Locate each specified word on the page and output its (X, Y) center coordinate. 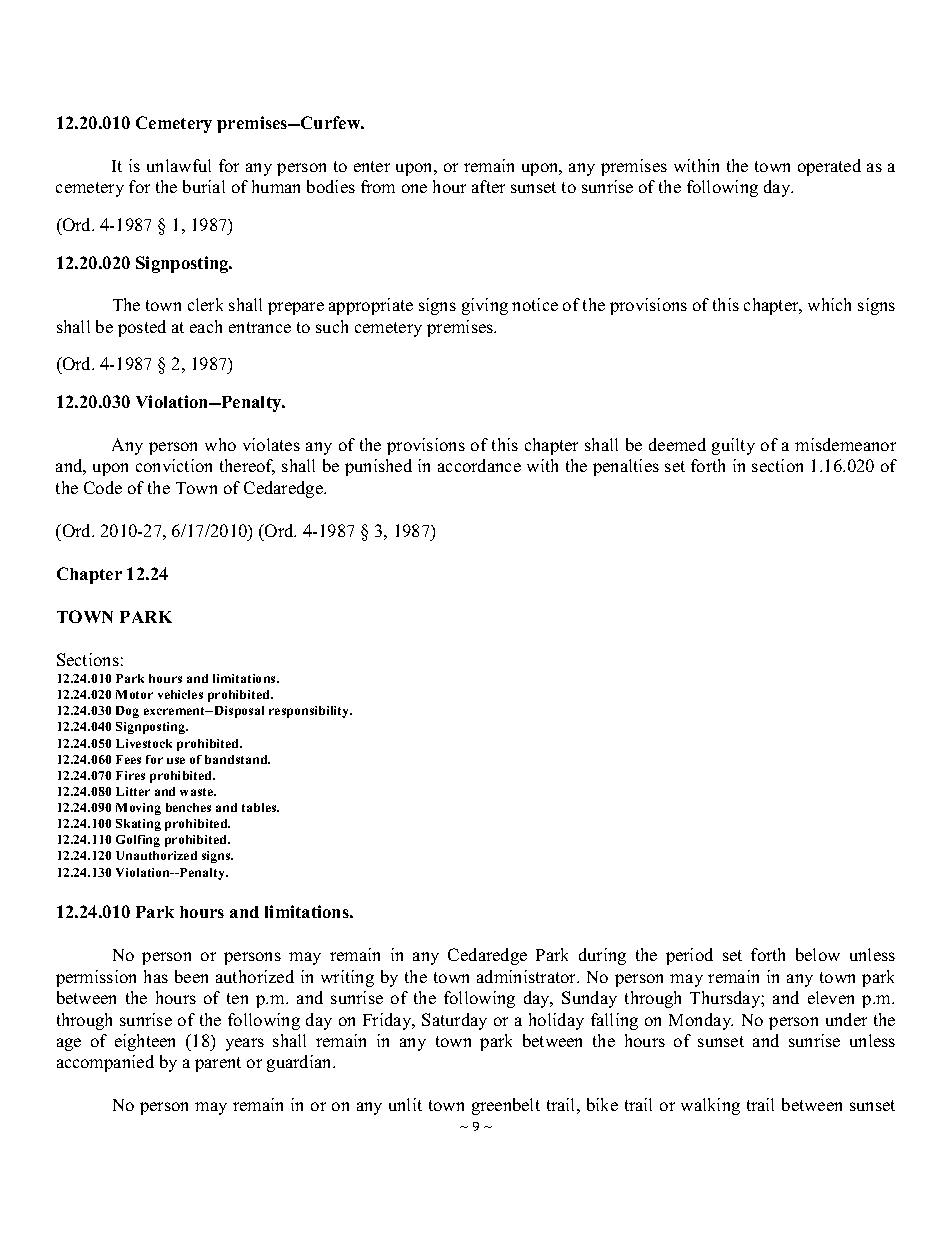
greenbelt (506, 1106)
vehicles (180, 694)
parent (218, 1064)
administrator (528, 976)
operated (829, 167)
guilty (733, 446)
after (488, 186)
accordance (479, 465)
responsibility (310, 712)
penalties (626, 467)
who (220, 444)
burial (204, 186)
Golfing (138, 841)
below (818, 954)
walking (710, 1106)
